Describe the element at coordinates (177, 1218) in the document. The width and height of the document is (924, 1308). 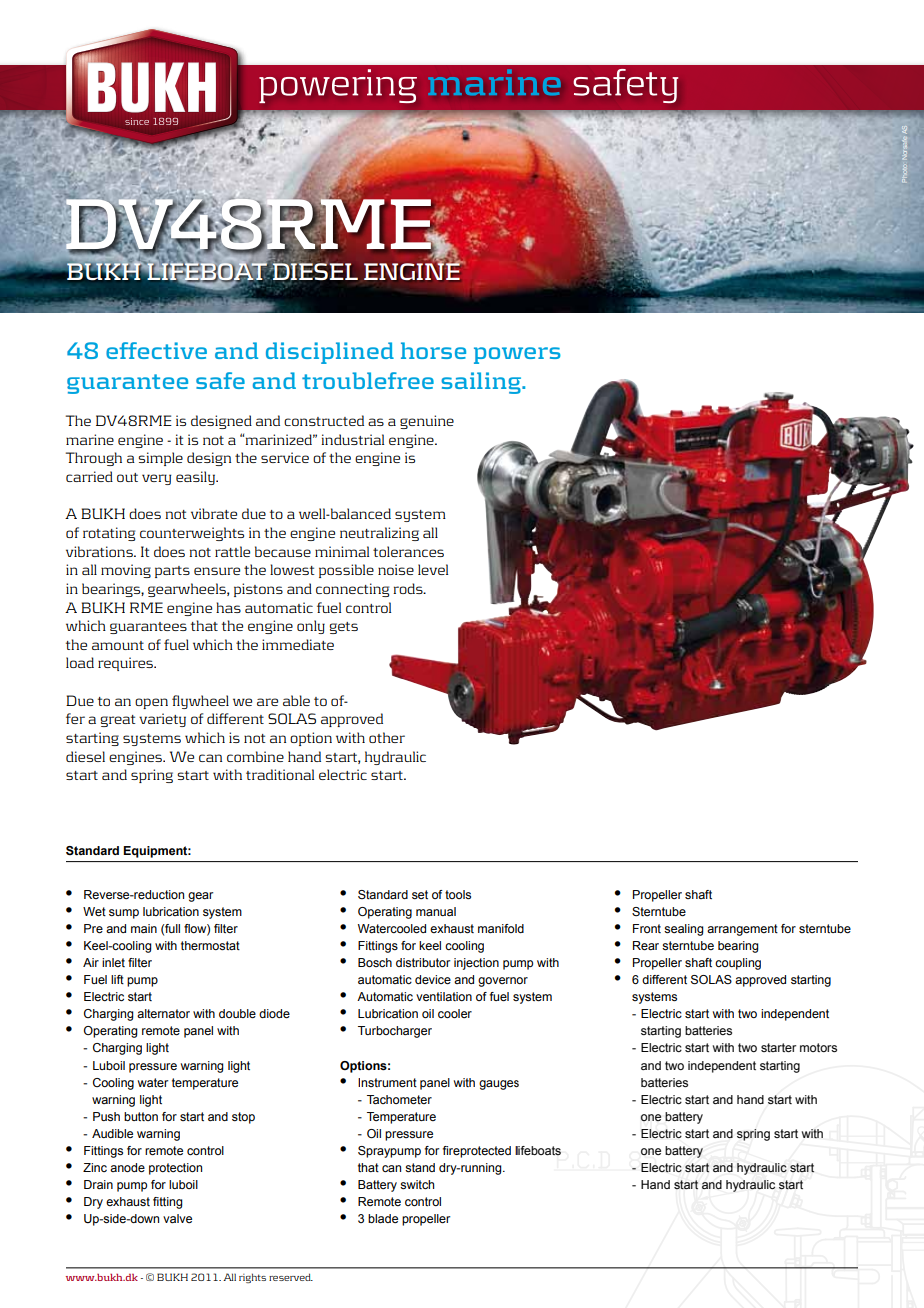
I see `valve` at that location.
